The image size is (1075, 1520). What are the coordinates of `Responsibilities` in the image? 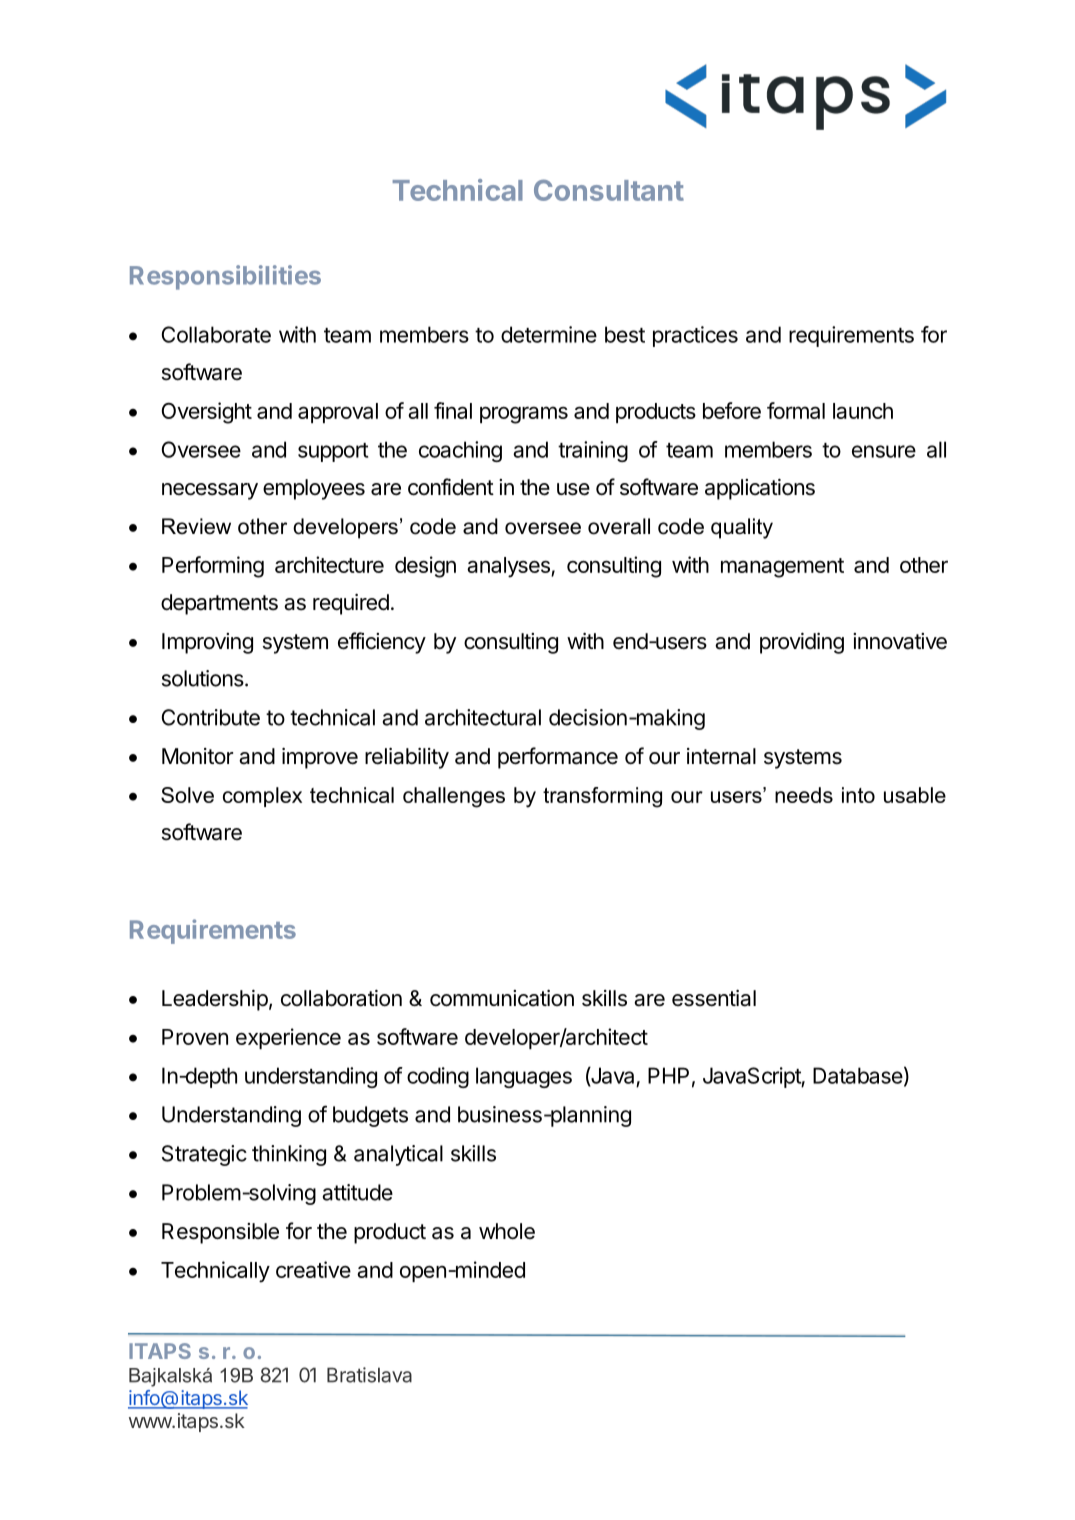 It's located at (225, 277).
